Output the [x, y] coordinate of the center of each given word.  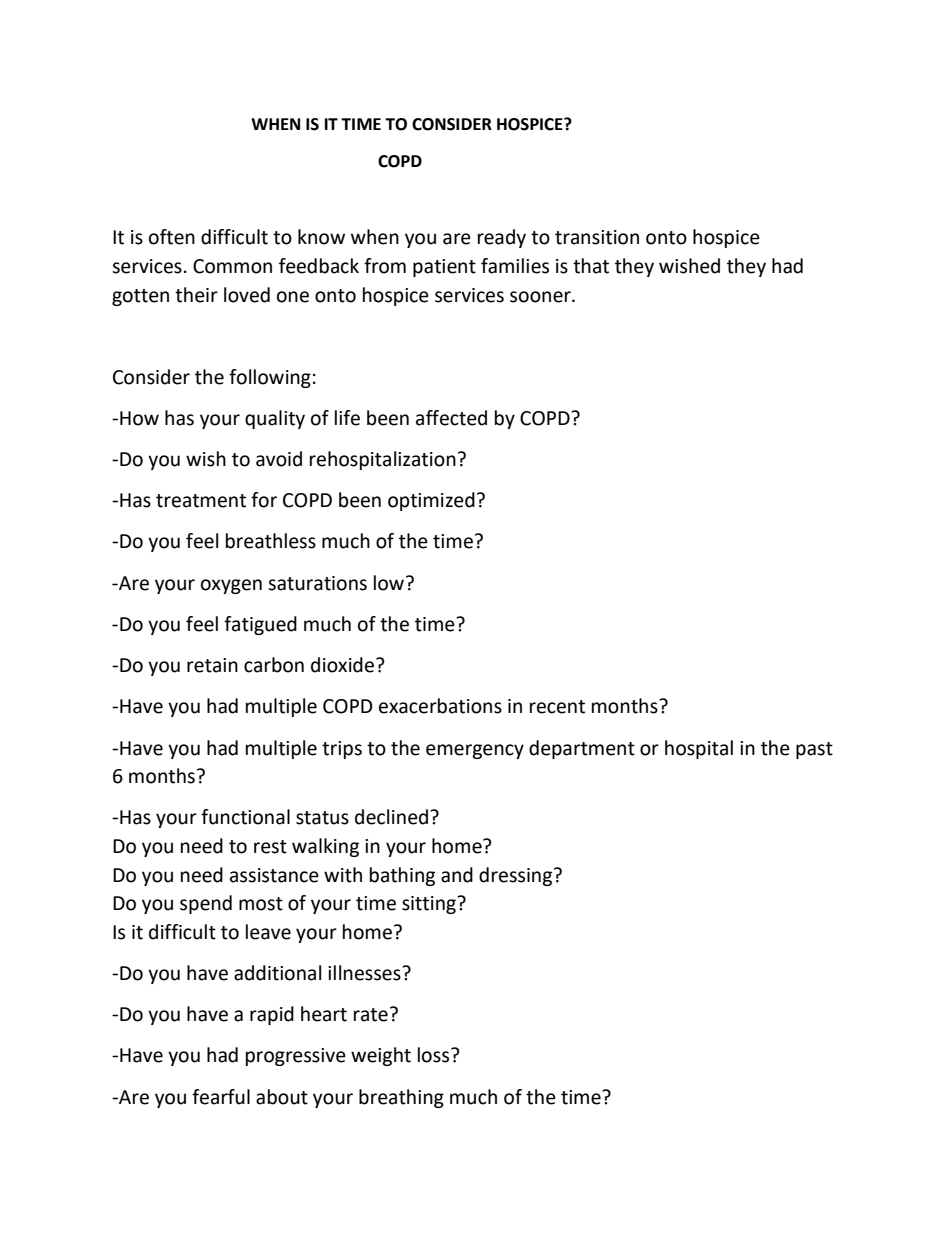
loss [435, 1055]
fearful [221, 1097]
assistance [274, 875]
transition [597, 237]
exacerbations [440, 706]
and [457, 875]
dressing [517, 876]
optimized [431, 501]
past [814, 750]
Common [232, 266]
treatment [201, 501]
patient [444, 268]
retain [212, 665]
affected [451, 418]
